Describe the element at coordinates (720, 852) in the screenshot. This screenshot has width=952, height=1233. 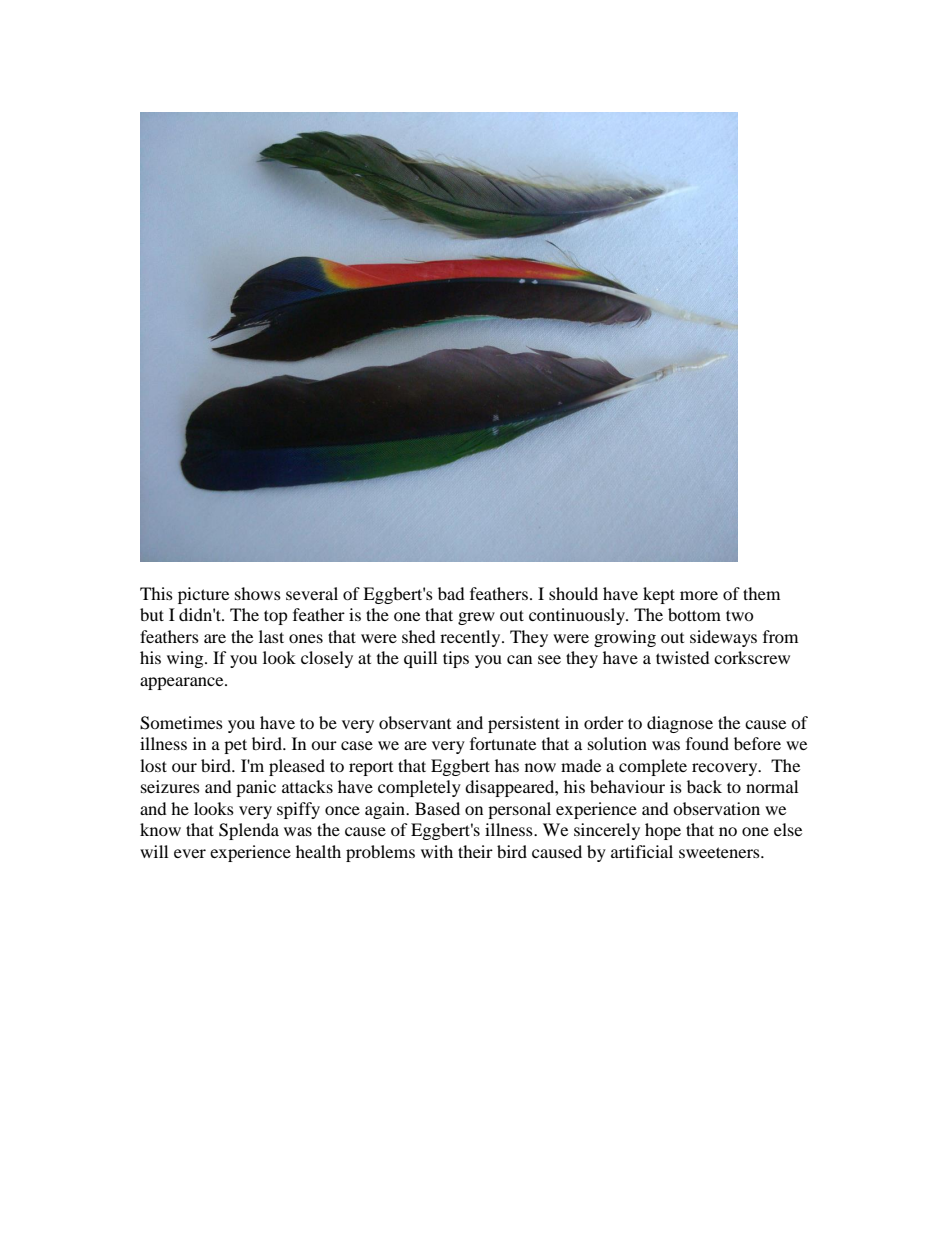
I see `sweeteners` at that location.
